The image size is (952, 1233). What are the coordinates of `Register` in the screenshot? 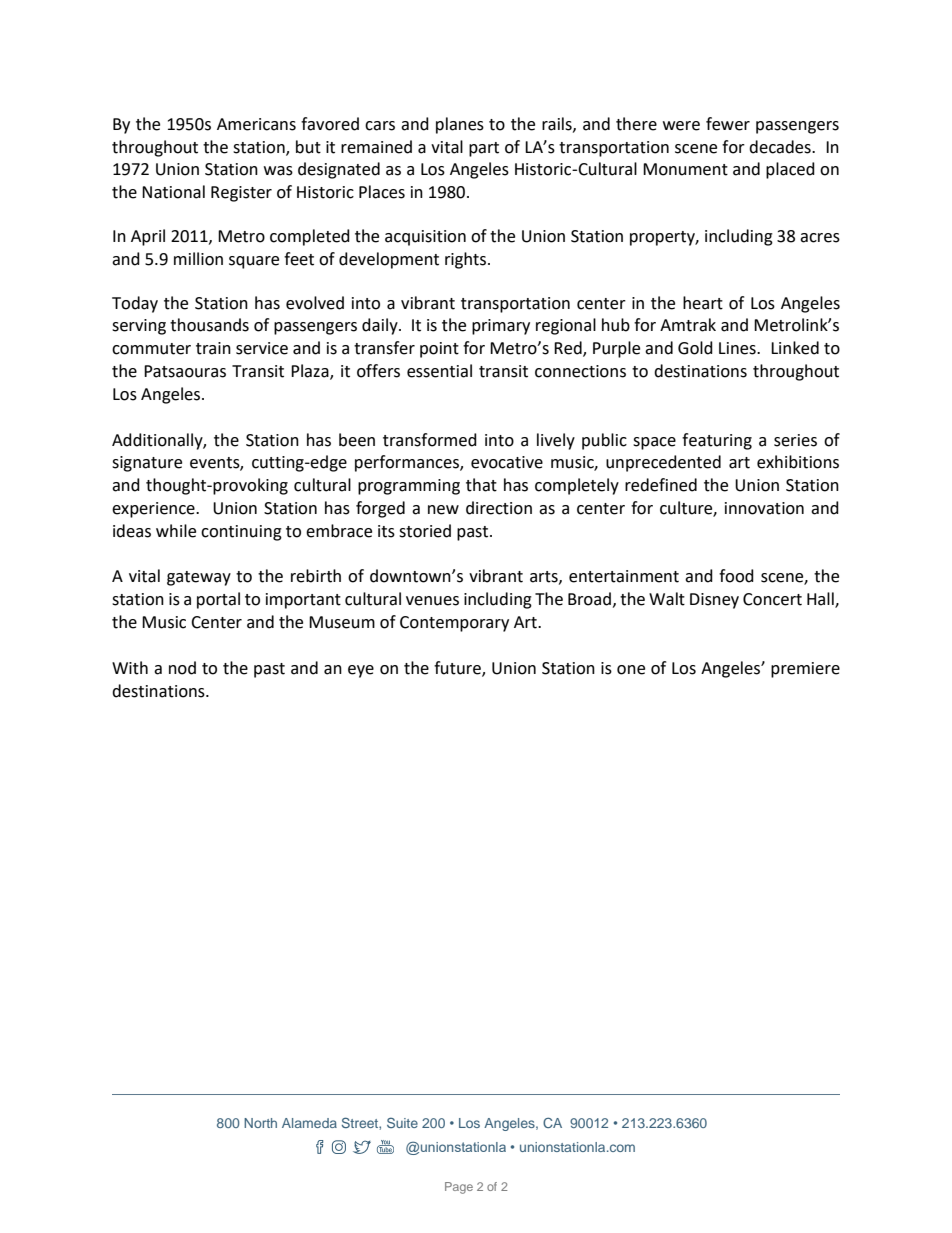 It's located at (241, 194).
